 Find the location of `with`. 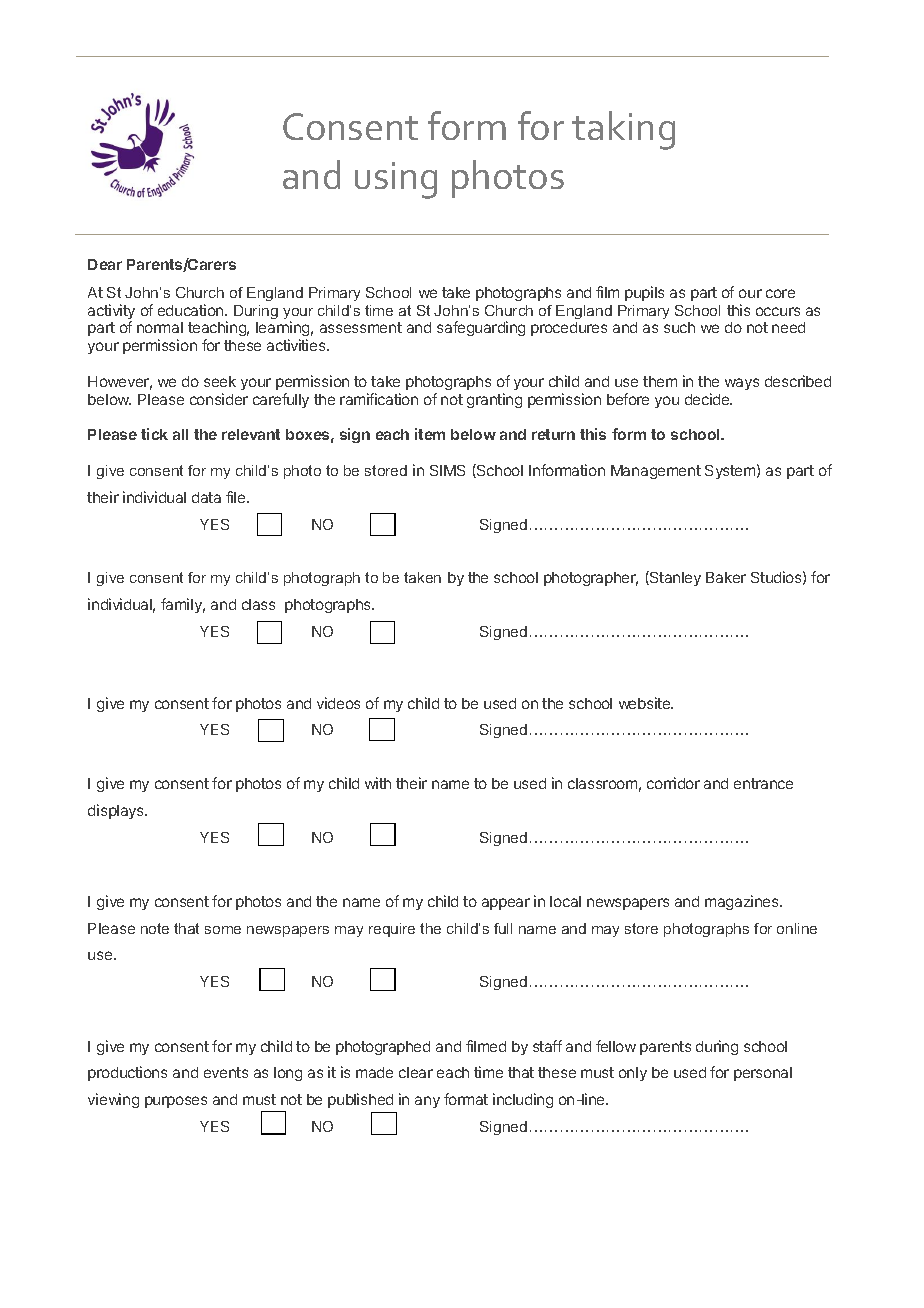

with is located at coordinates (378, 783).
